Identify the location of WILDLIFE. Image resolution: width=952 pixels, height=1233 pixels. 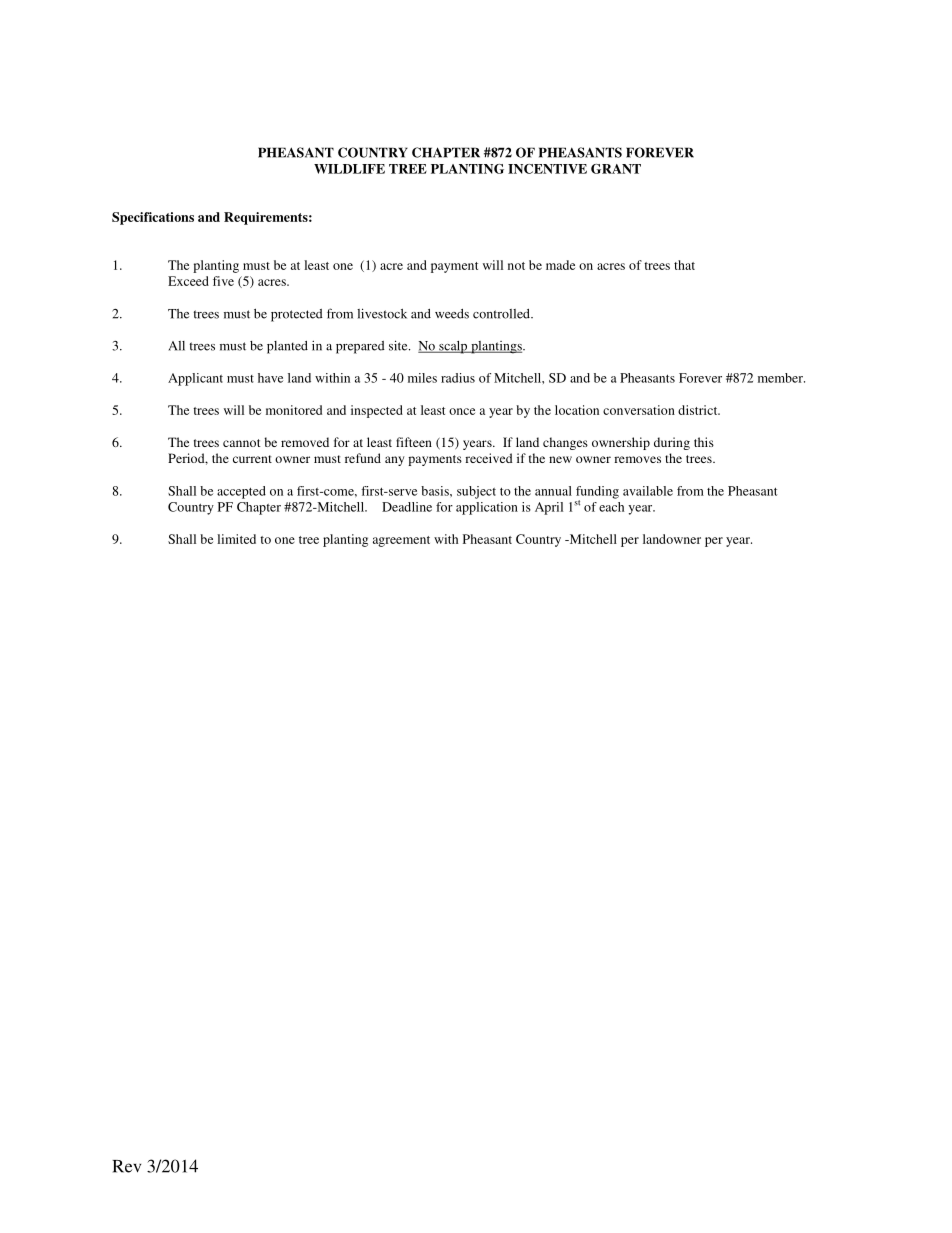
(349, 169).
